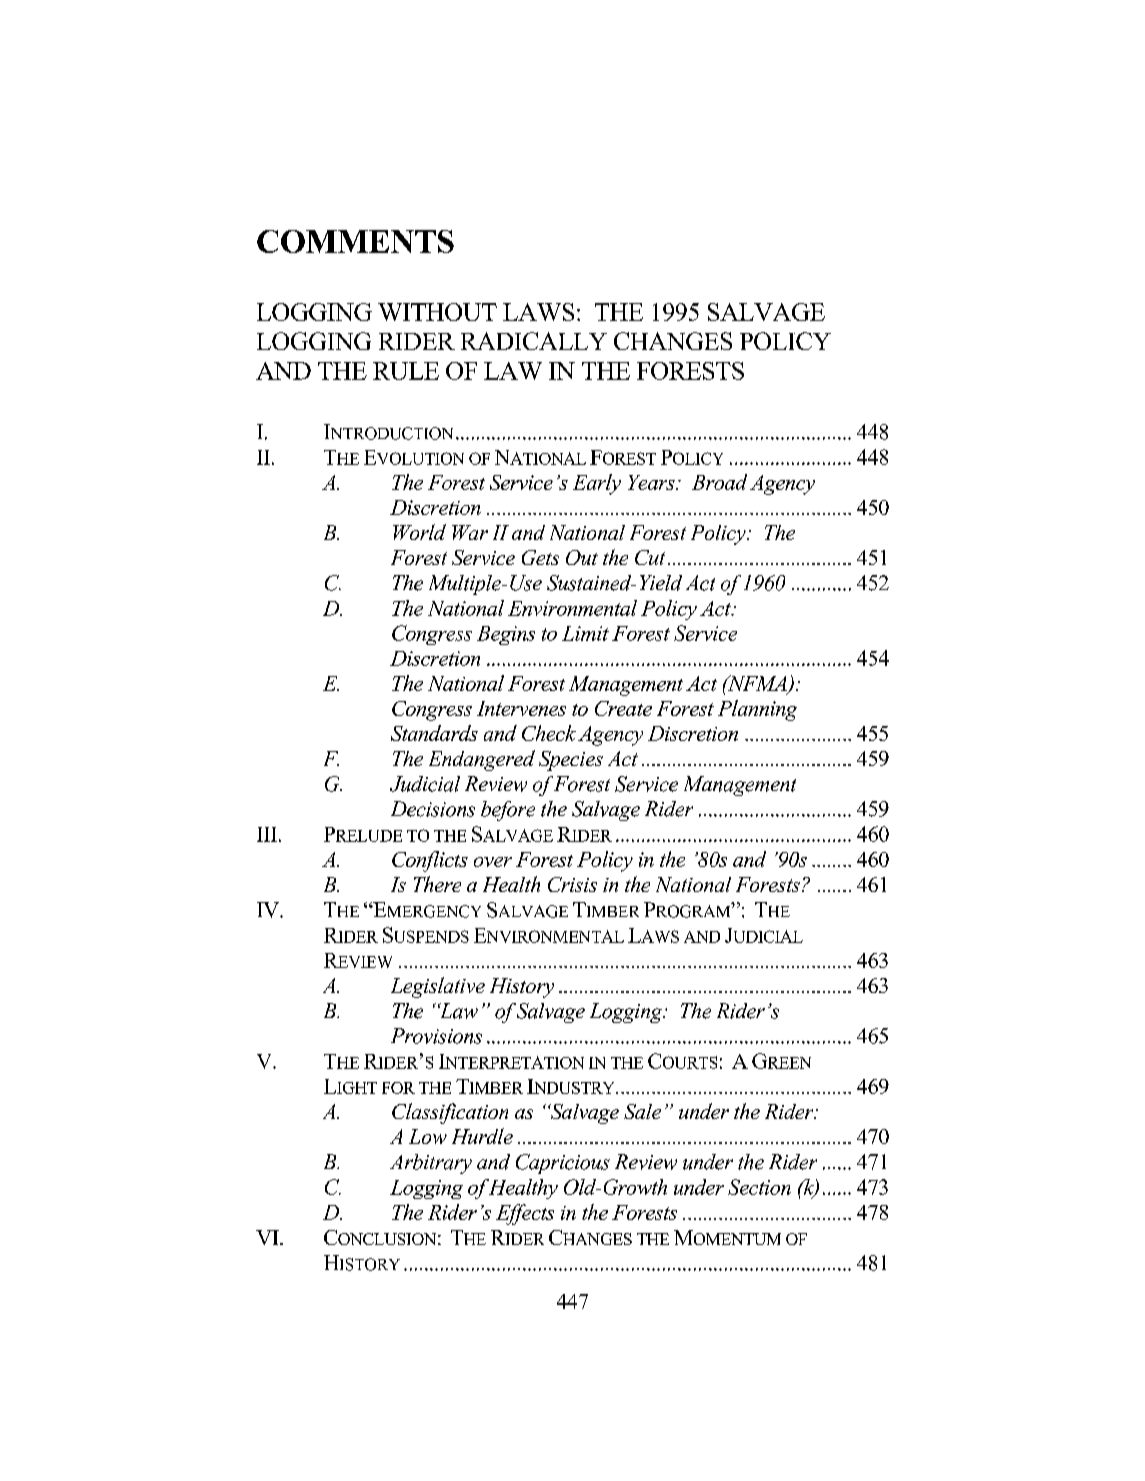 Image resolution: width=1145 pixels, height=1481 pixels. I want to click on Arbitrary, so click(431, 1164).
